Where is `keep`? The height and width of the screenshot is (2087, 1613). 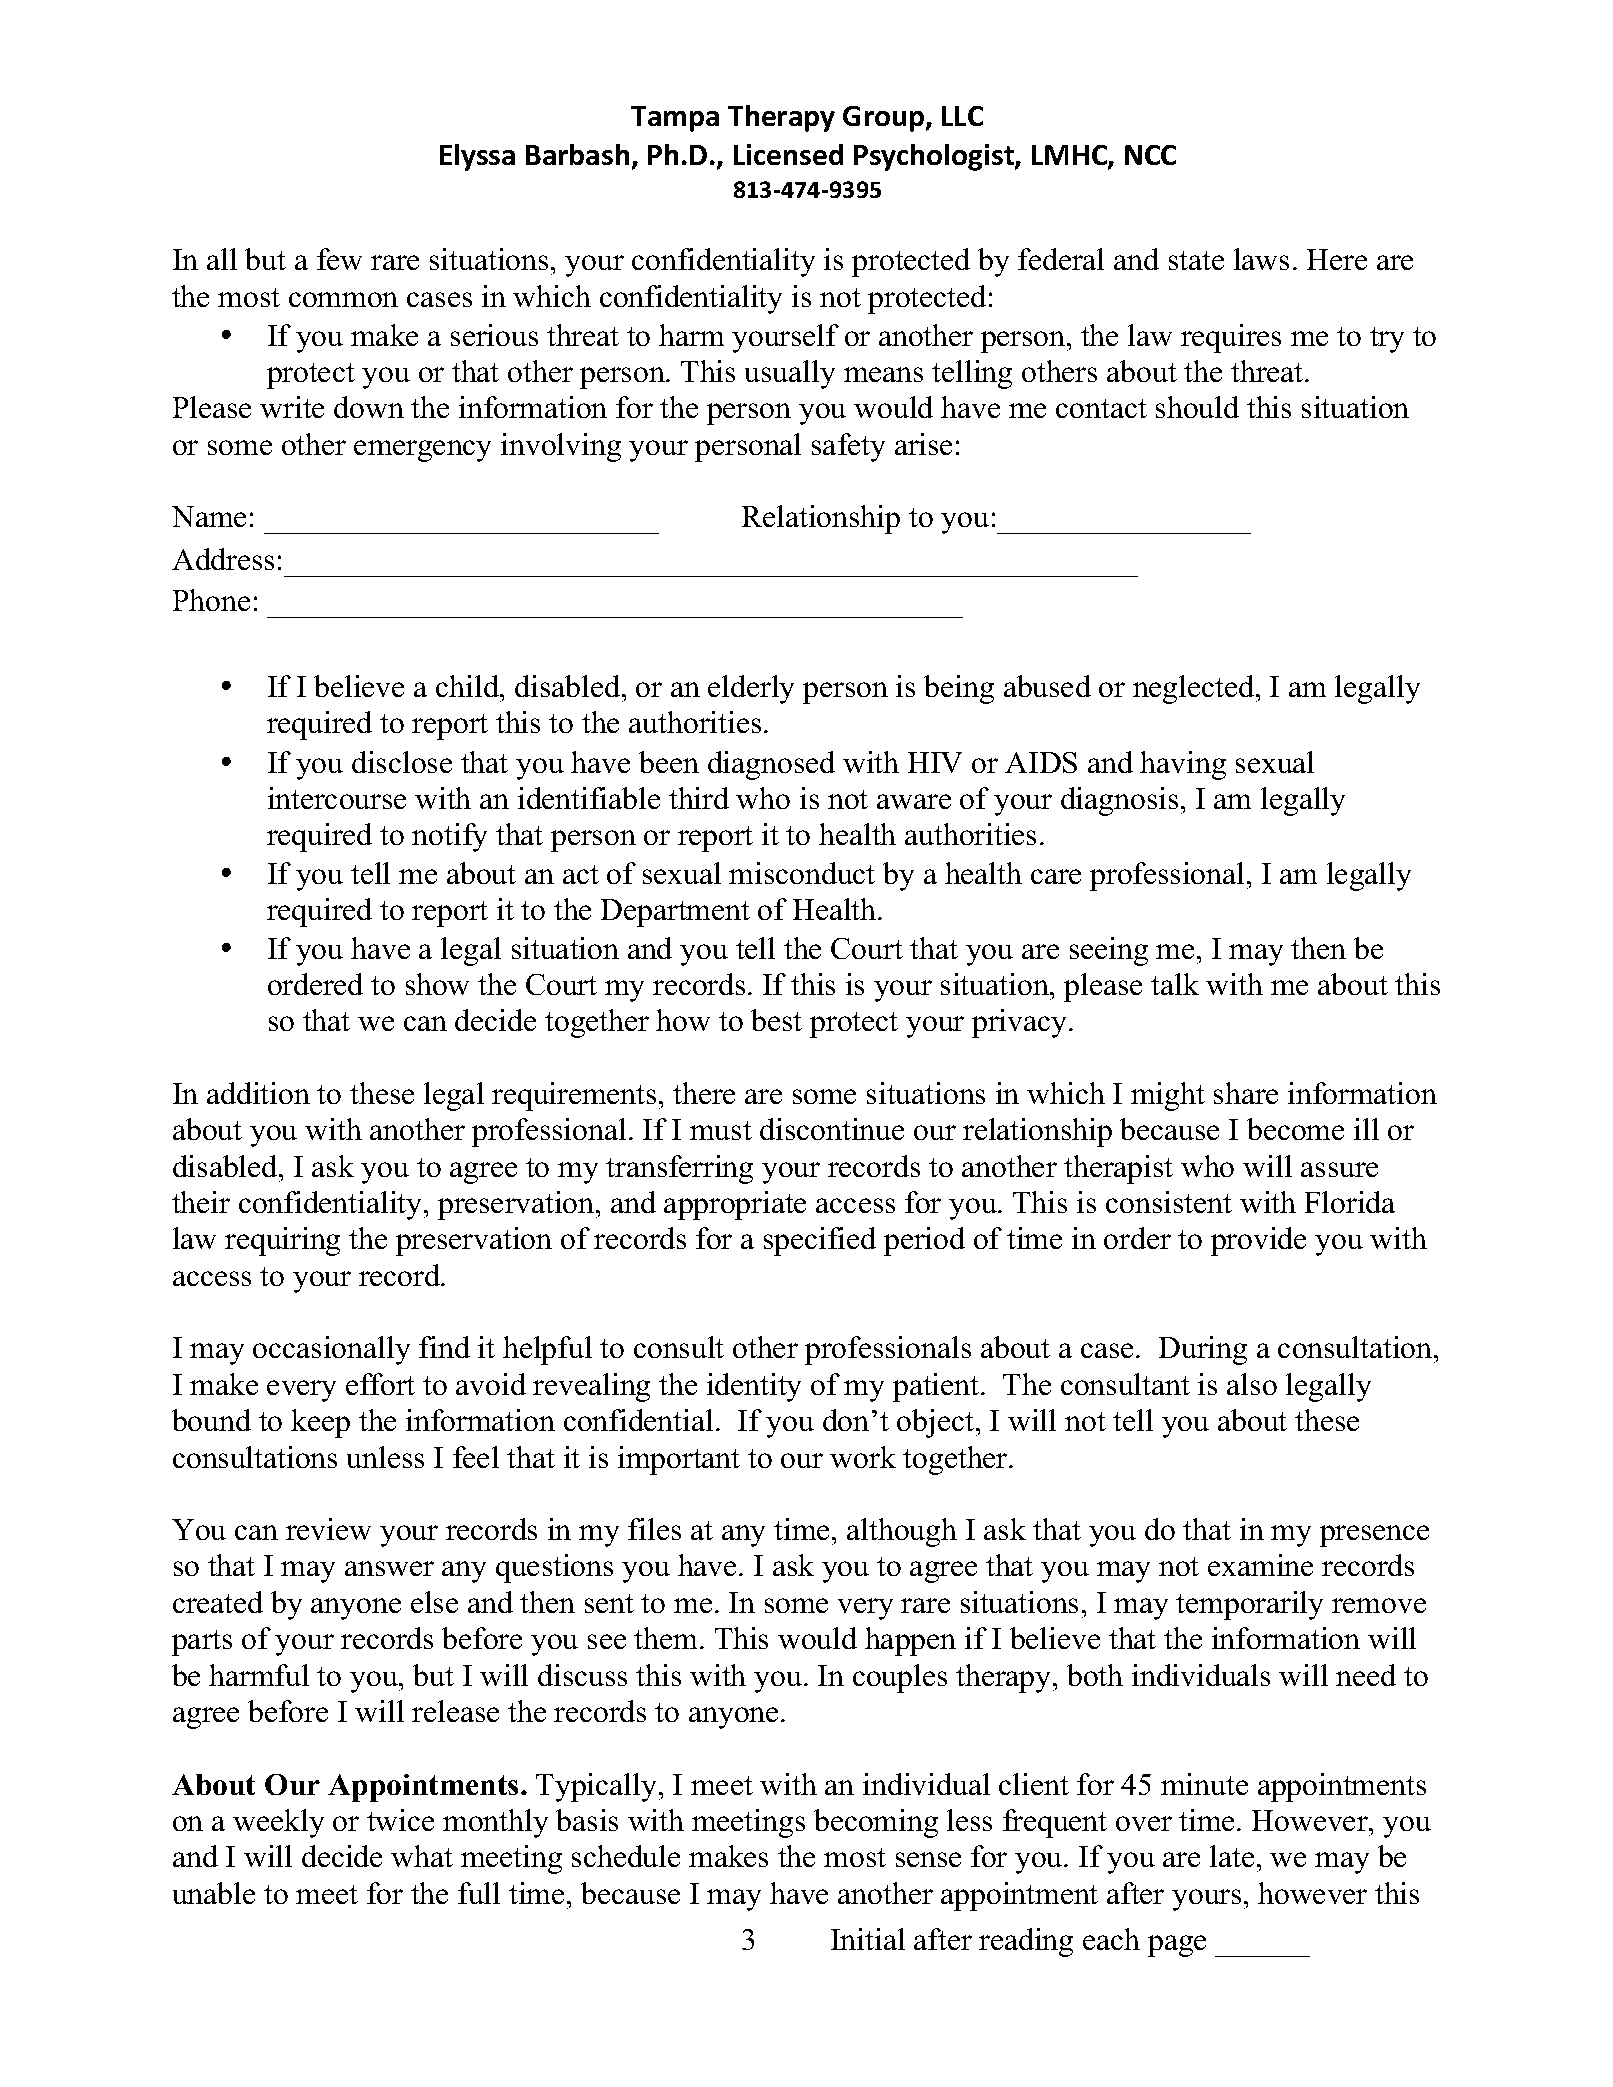
keep is located at coordinates (320, 1423).
